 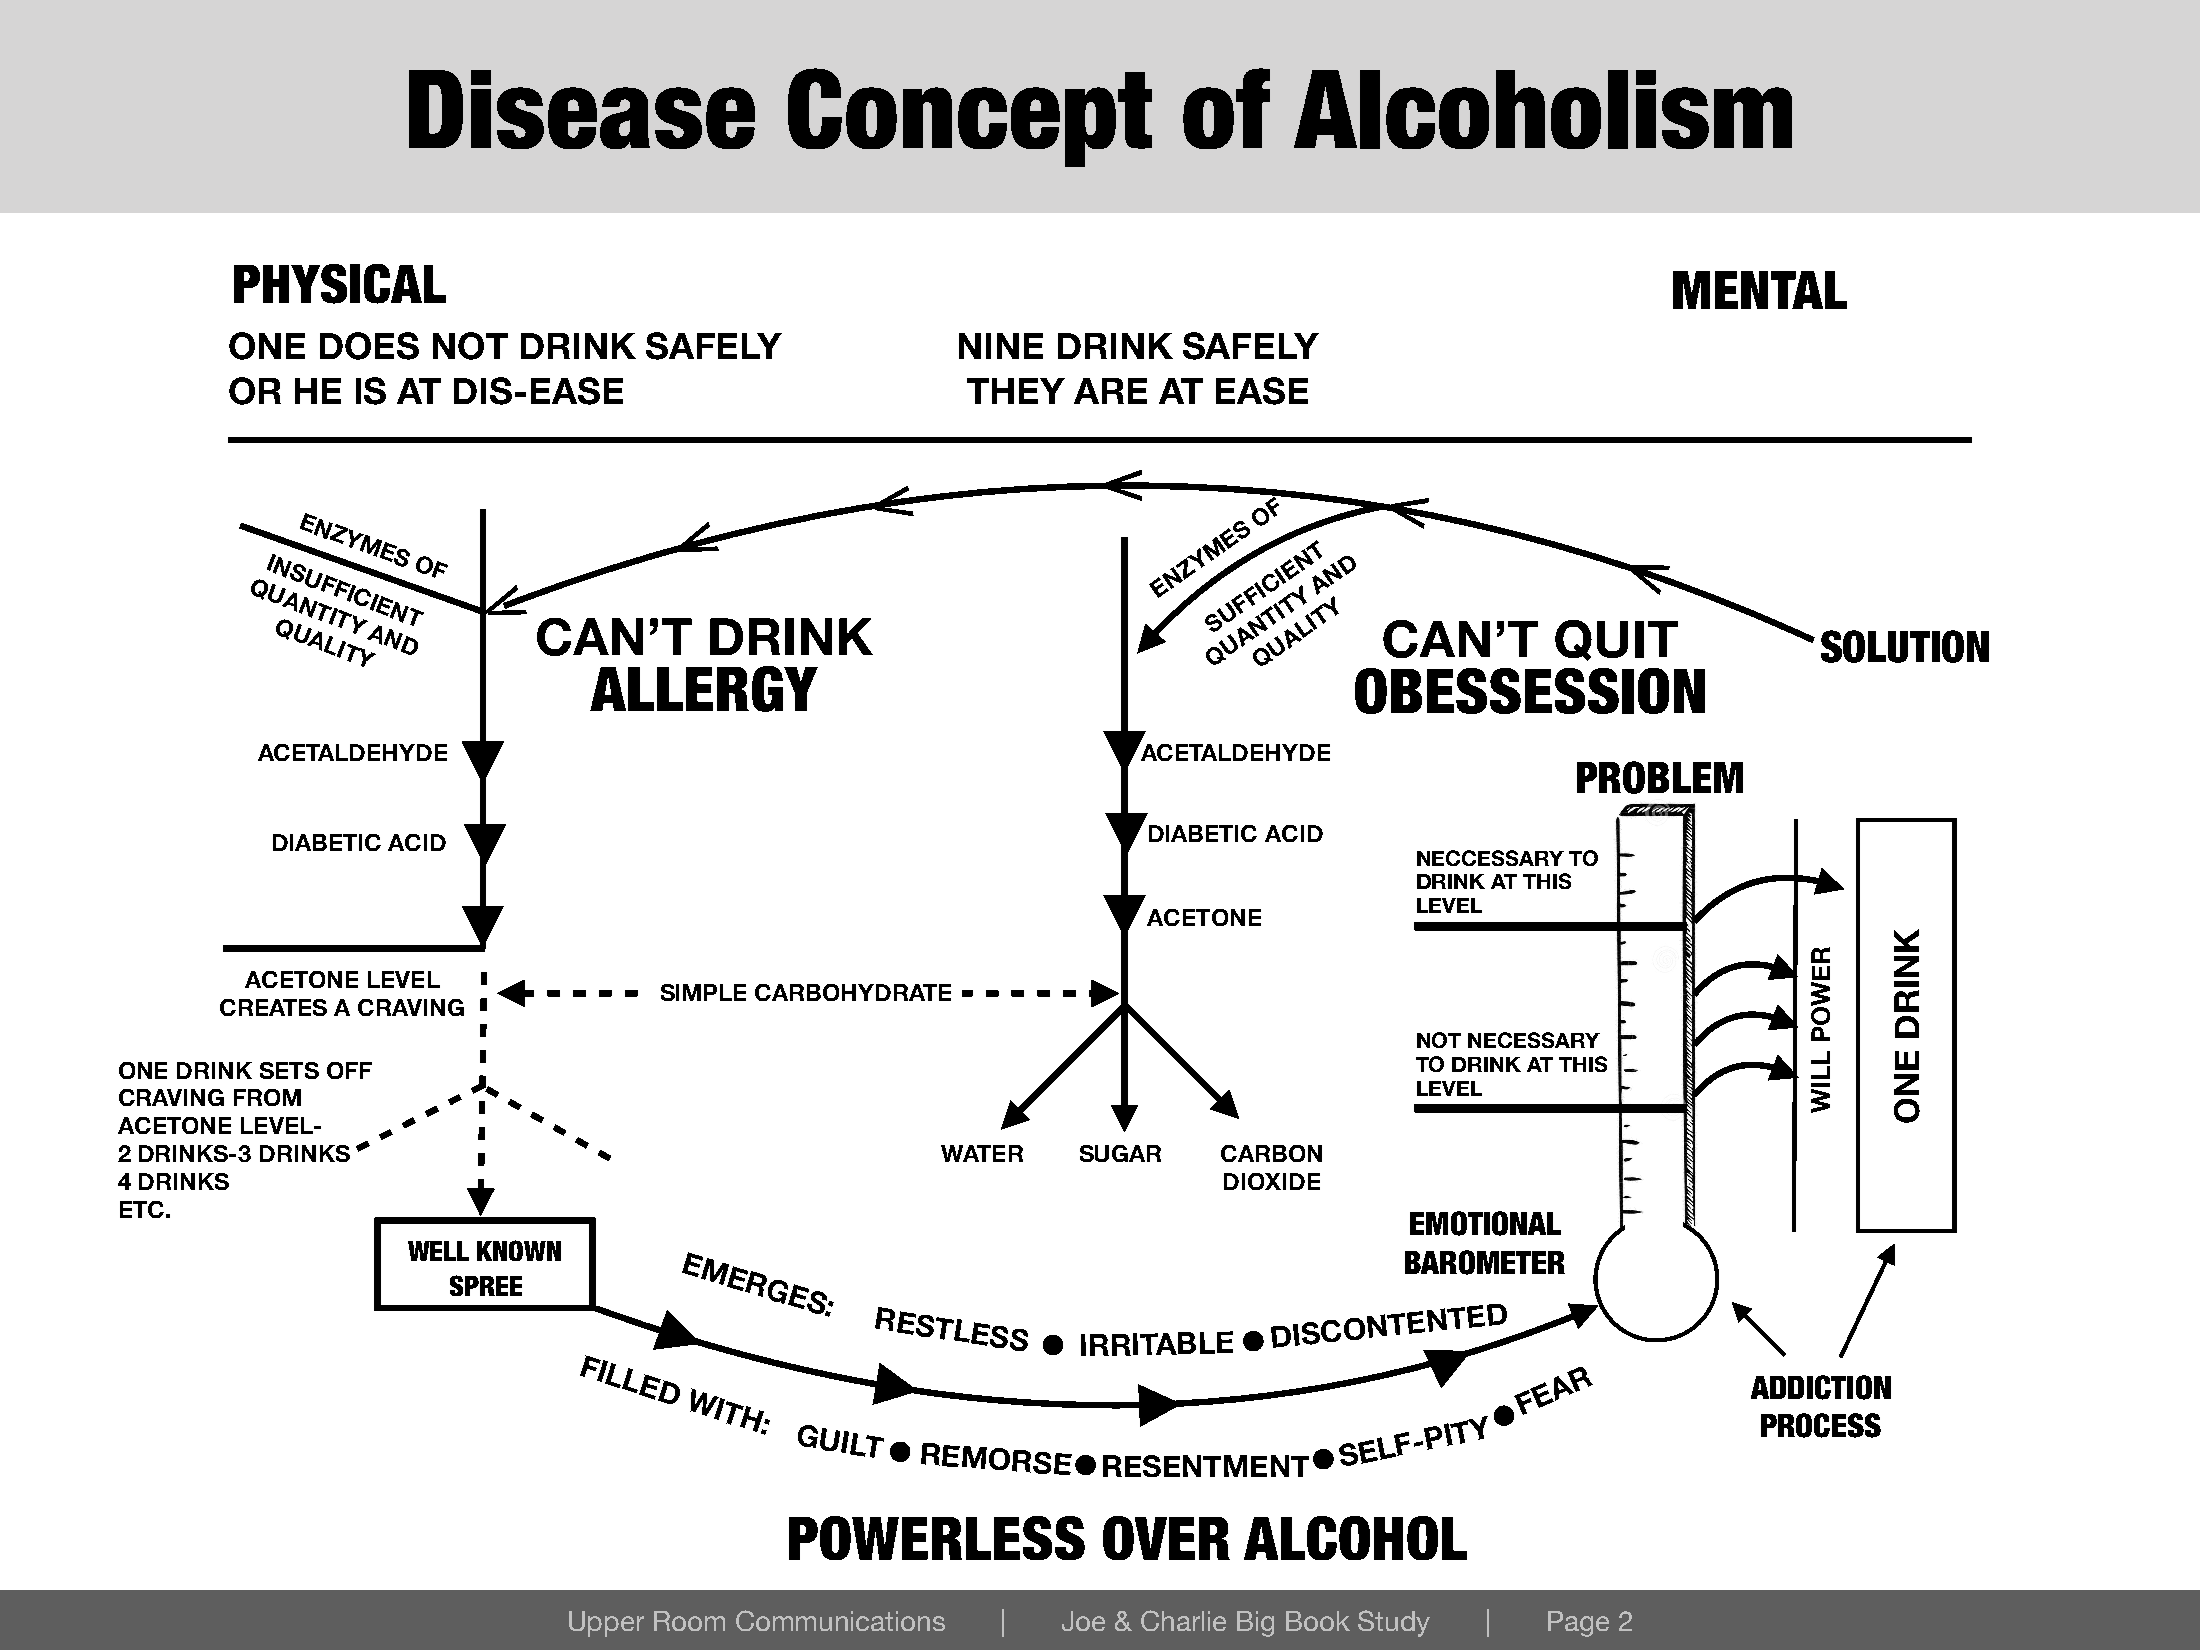 What do you see at coordinates (349, 1070) in the screenshot?
I see `OFF` at bounding box center [349, 1070].
